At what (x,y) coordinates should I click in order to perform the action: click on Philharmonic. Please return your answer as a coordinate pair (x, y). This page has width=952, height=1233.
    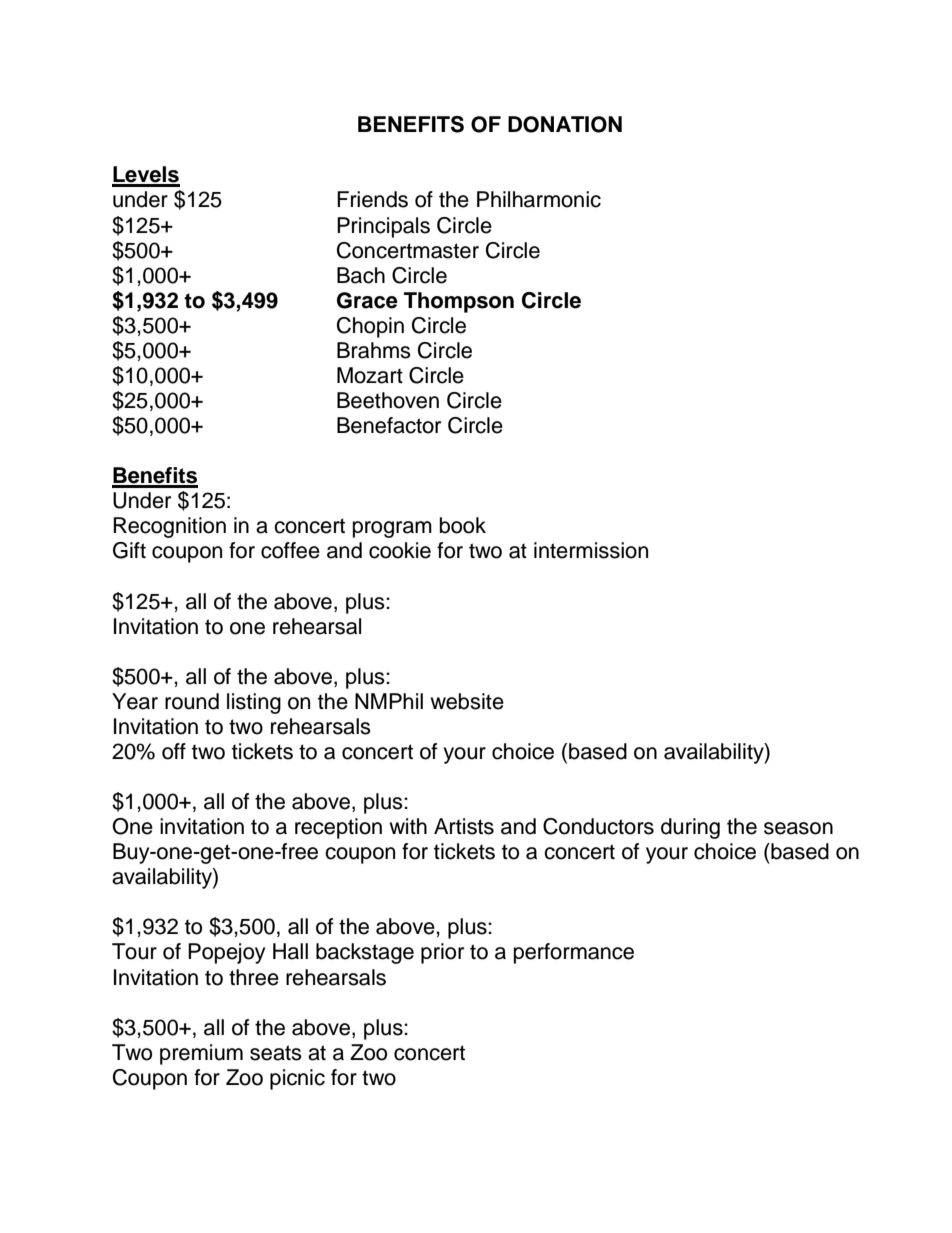
    Looking at the image, I should click on (539, 199).
